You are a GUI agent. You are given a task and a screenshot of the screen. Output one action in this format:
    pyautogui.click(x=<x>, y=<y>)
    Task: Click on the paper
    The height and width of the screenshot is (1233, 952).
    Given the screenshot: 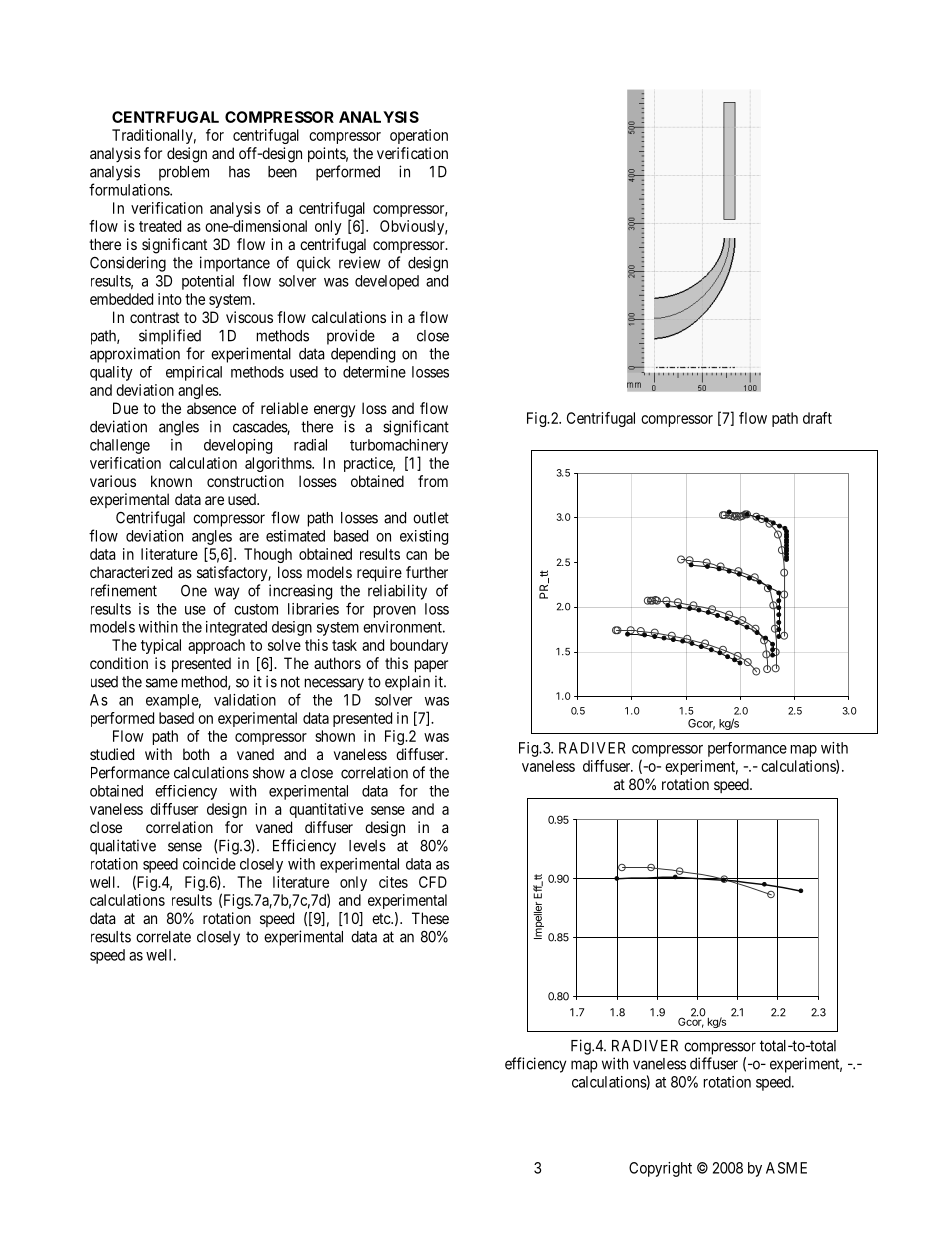 What is the action you would take?
    pyautogui.click(x=431, y=666)
